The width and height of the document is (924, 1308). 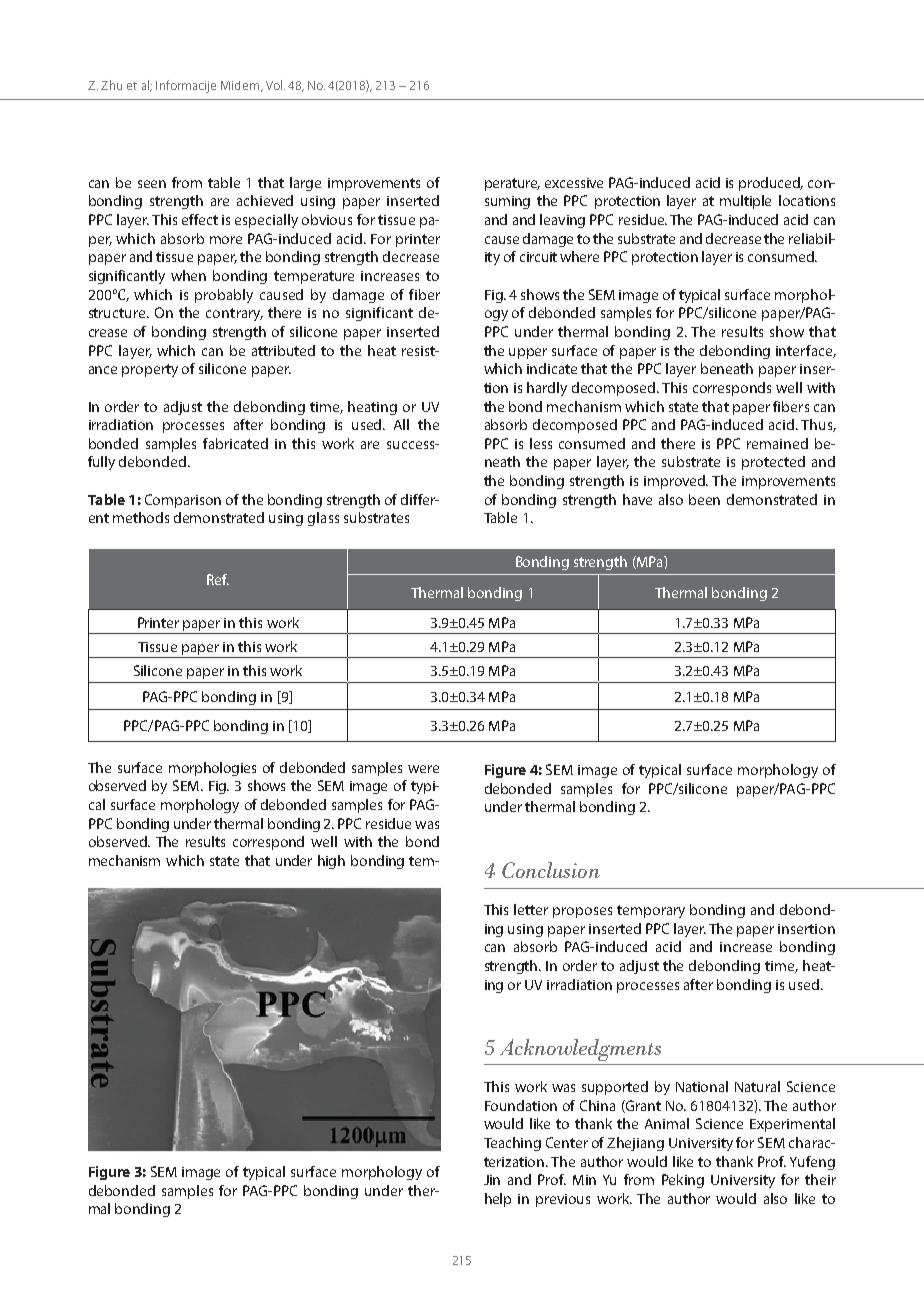 What do you see at coordinates (777, 443) in the document?
I see `remained` at bounding box center [777, 443].
